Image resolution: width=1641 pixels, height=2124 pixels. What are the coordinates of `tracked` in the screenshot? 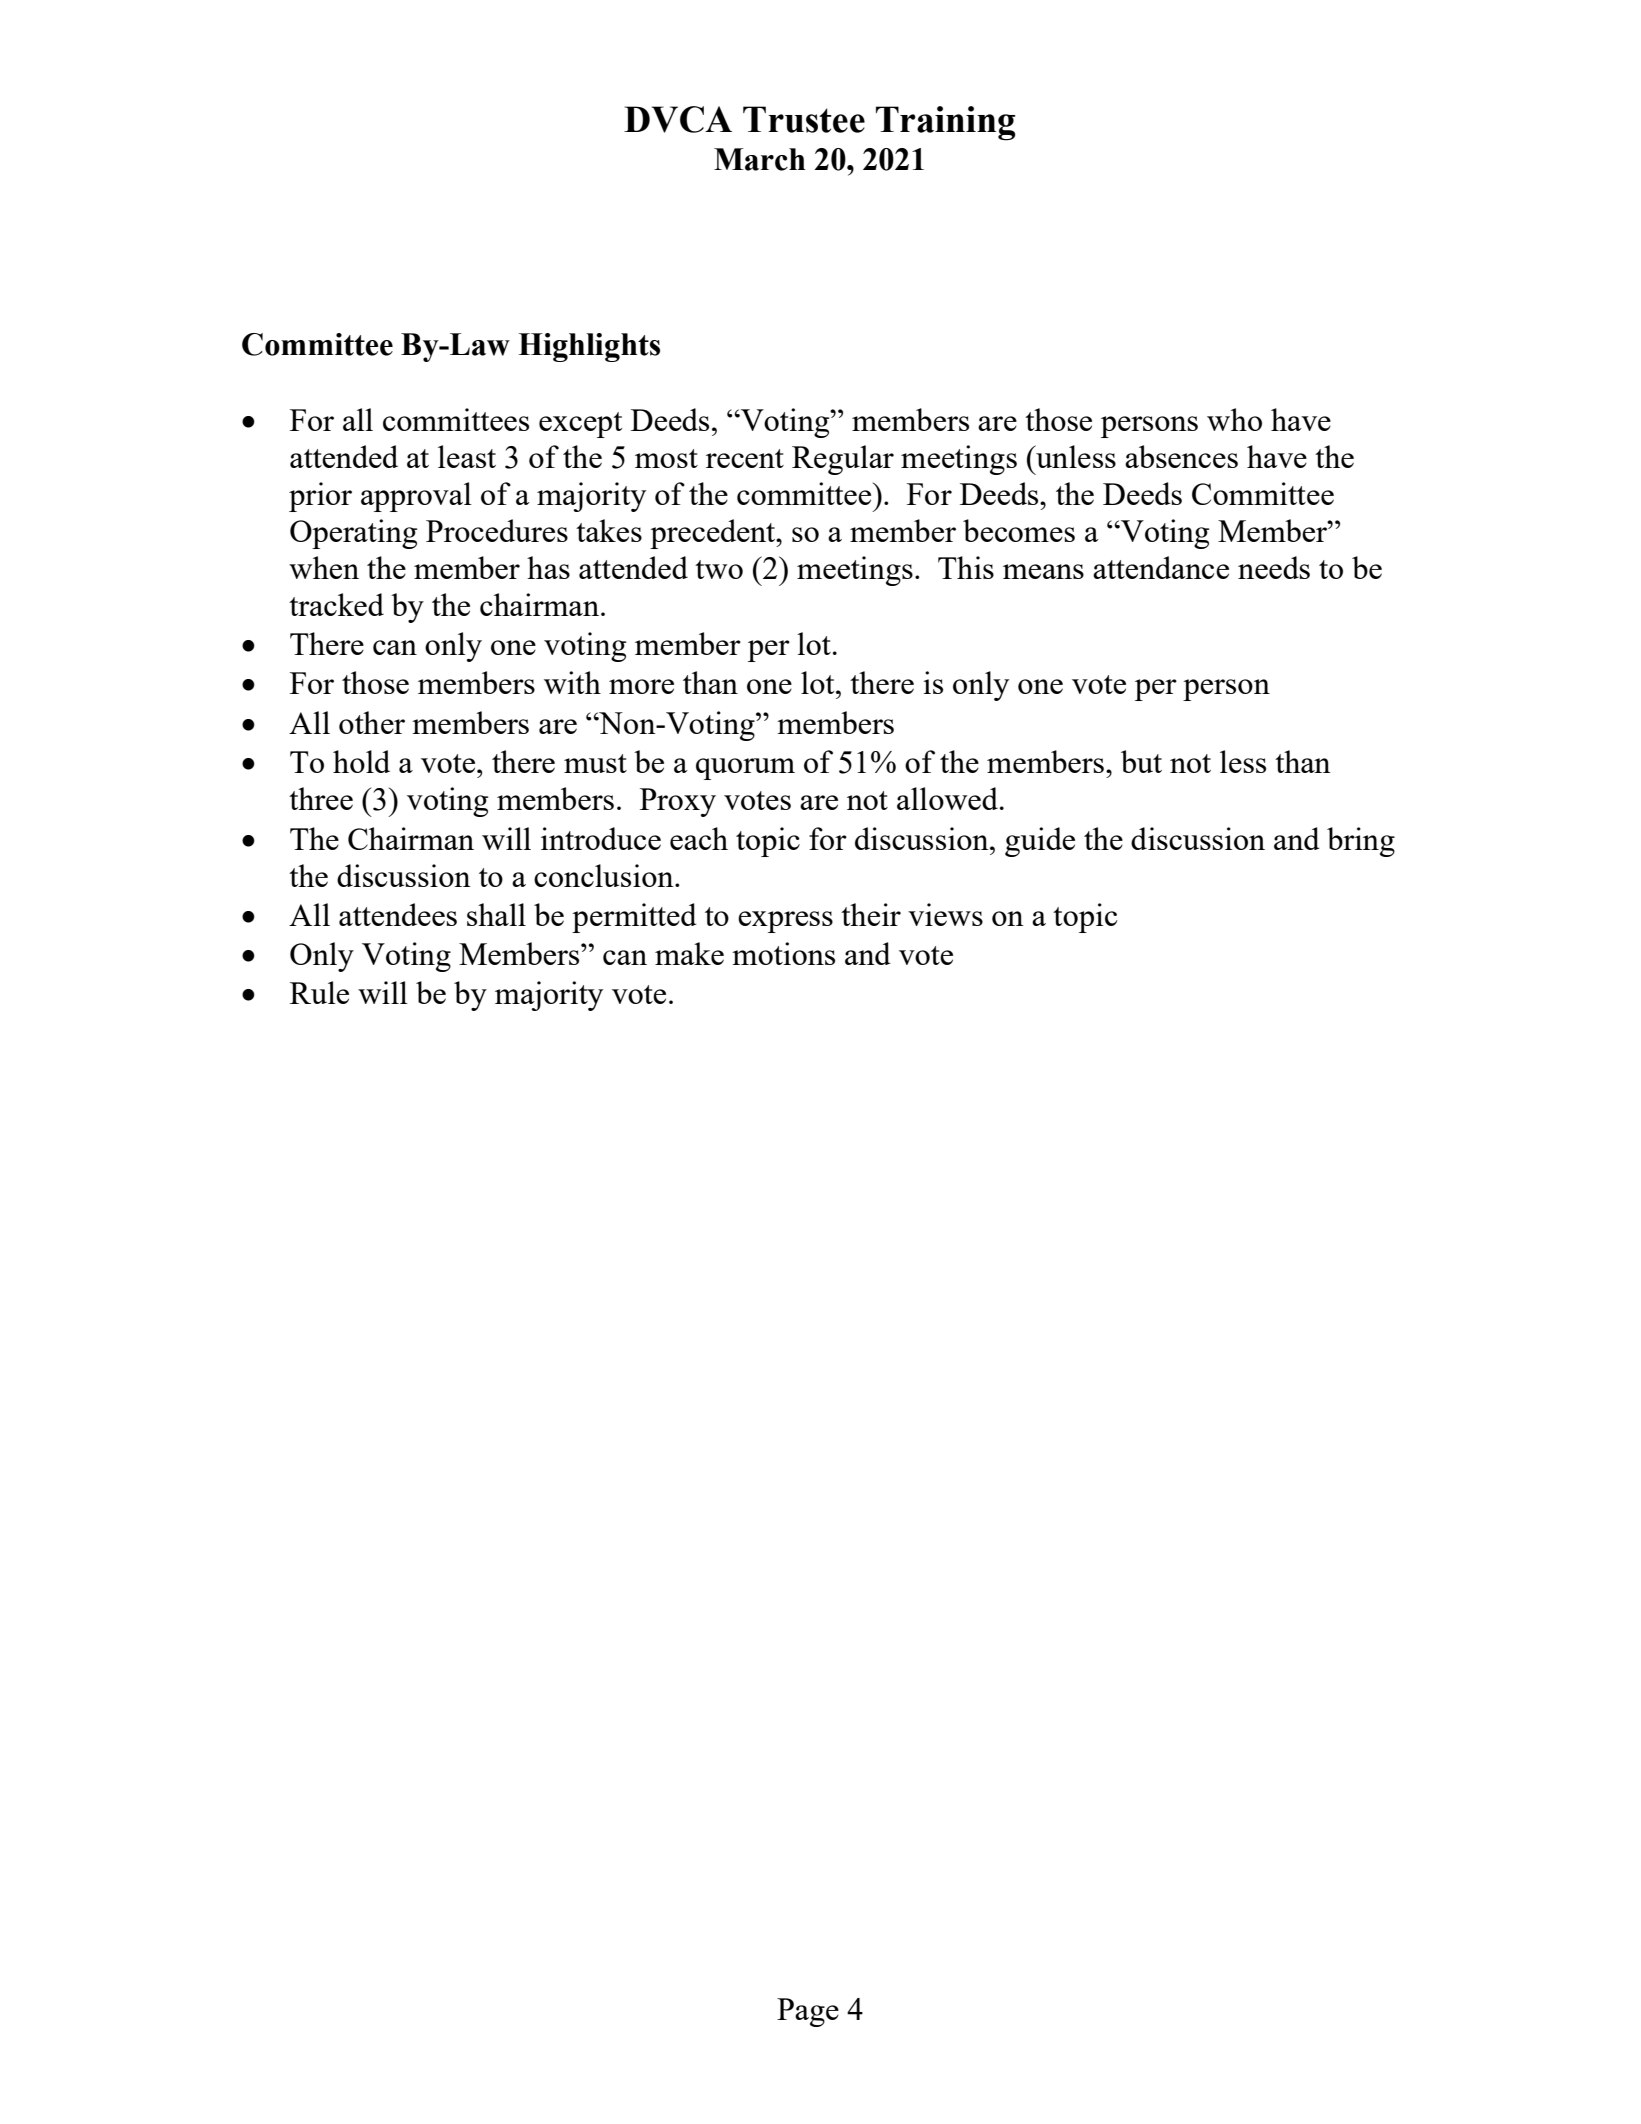 It's located at (336, 604).
